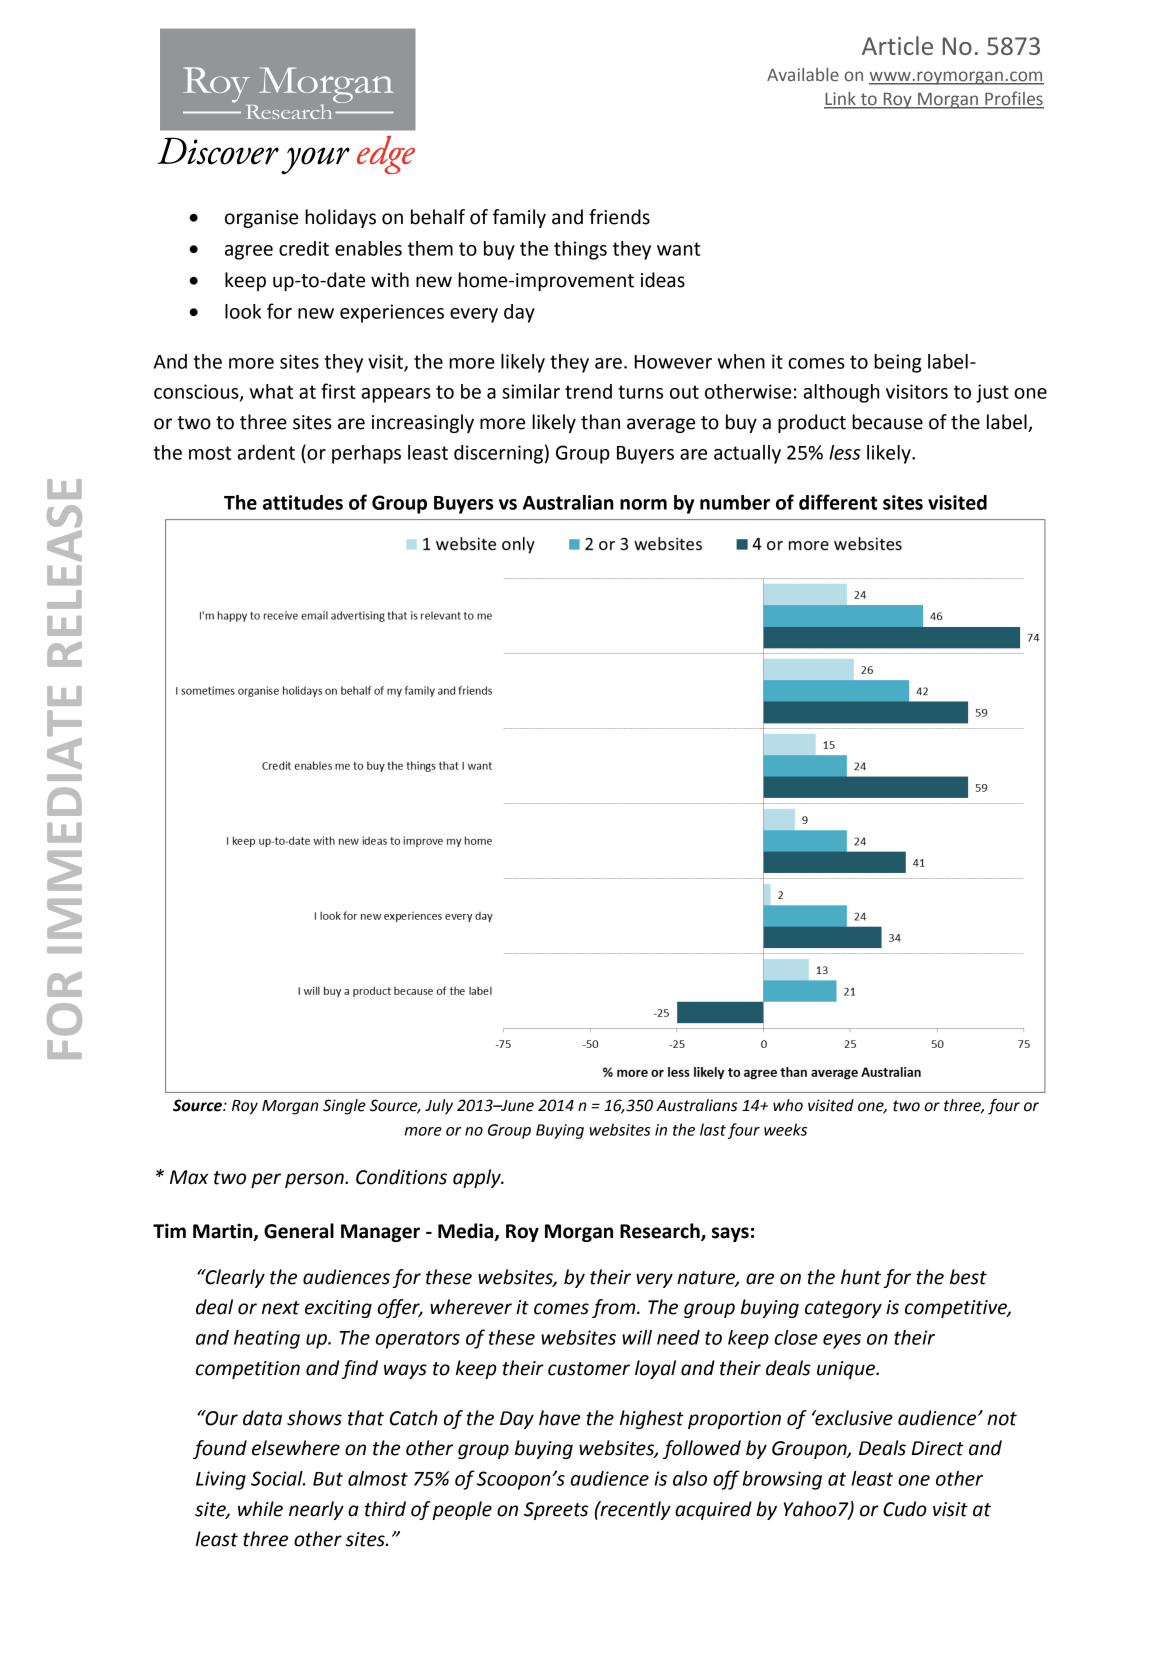 This screenshot has width=1170, height=1654. I want to click on July, so click(439, 1107).
